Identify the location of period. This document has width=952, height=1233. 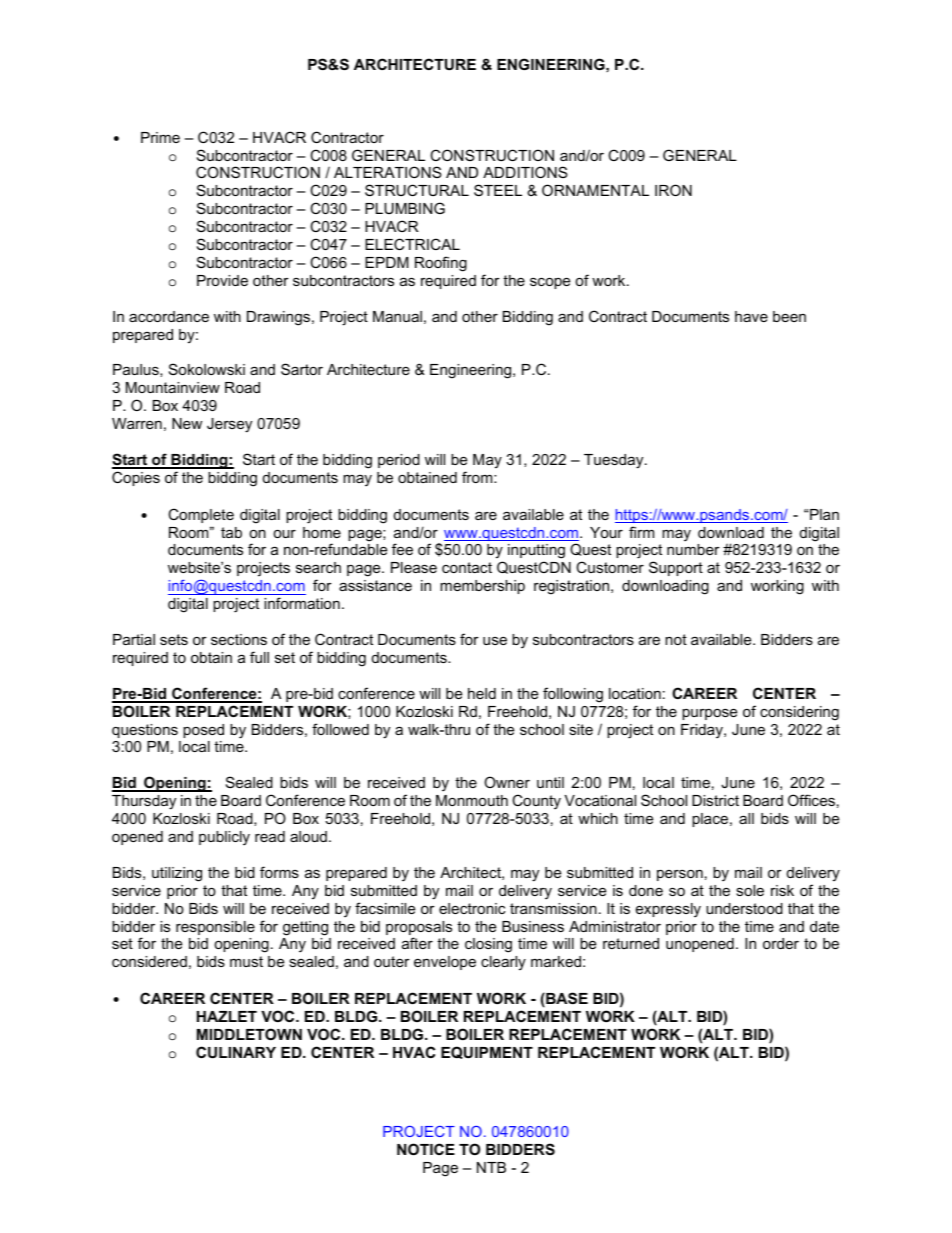
(399, 461).
